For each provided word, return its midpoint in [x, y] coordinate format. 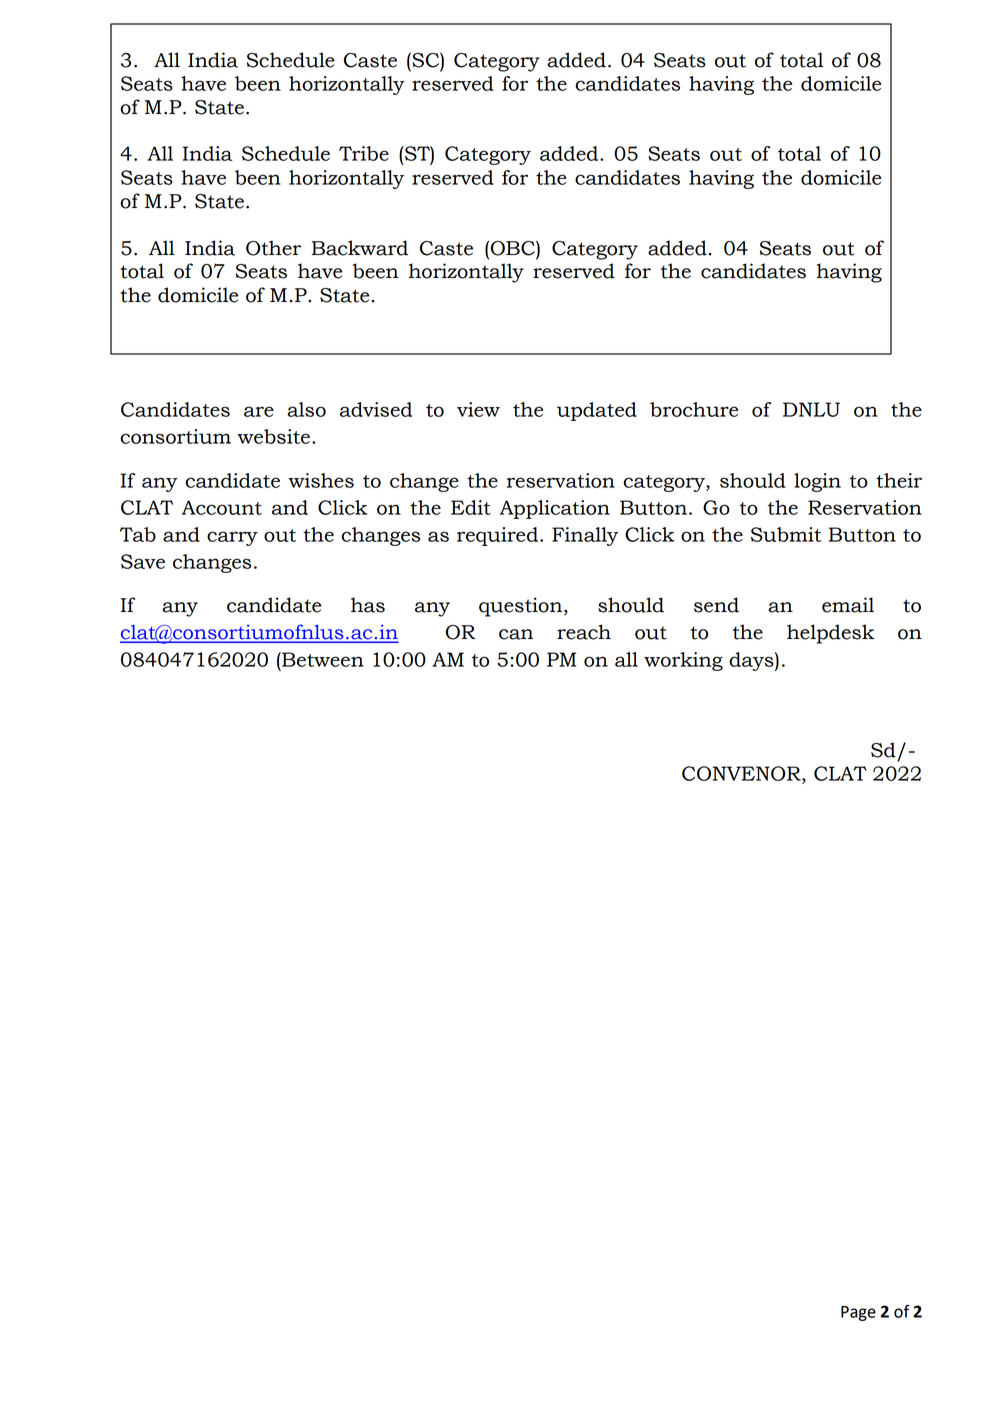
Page [858, 1313]
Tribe [364, 153]
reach [584, 632]
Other [273, 248]
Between [322, 659]
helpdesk [831, 634]
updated [597, 411]
